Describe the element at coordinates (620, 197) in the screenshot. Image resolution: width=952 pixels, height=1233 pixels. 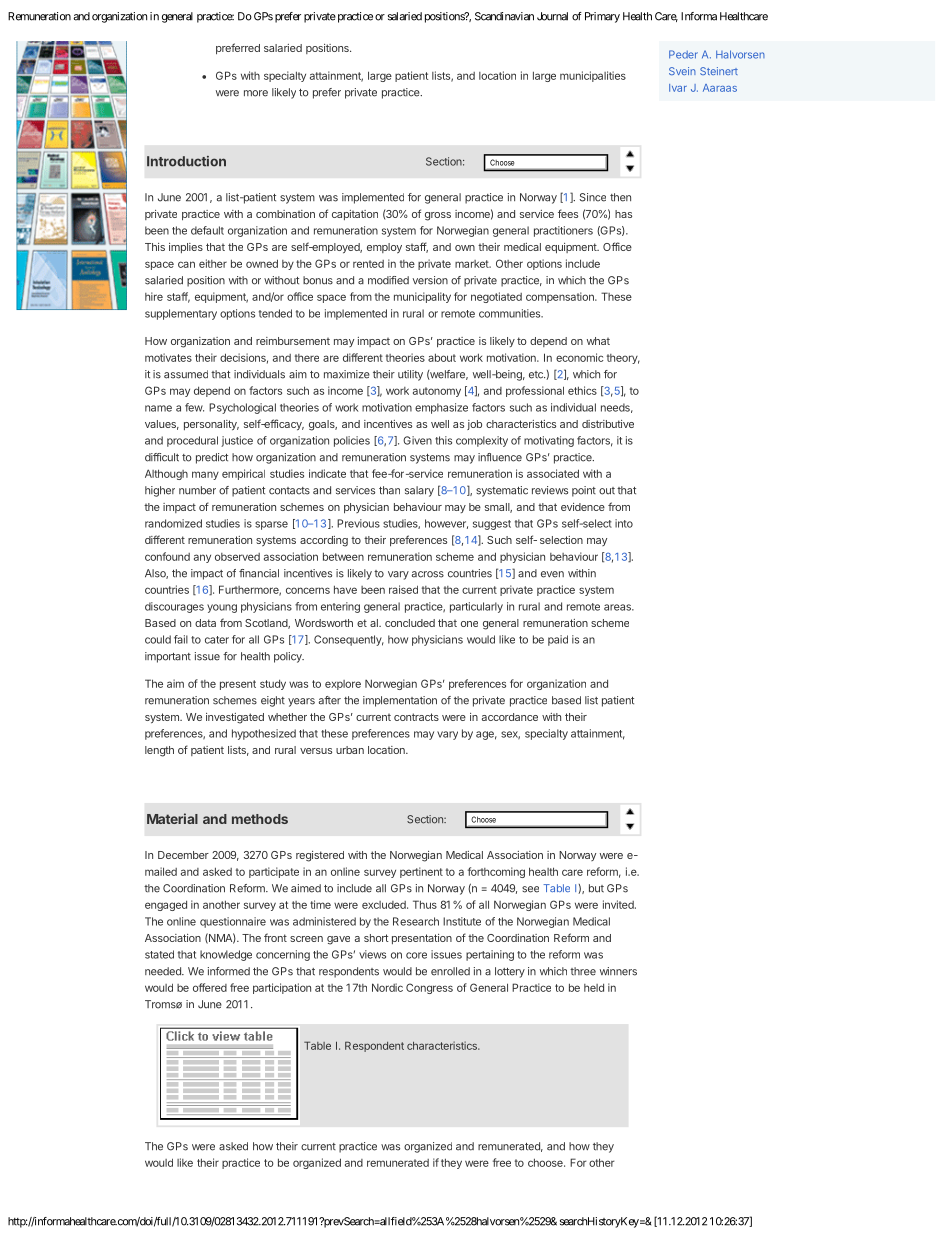
I see `then` at that location.
